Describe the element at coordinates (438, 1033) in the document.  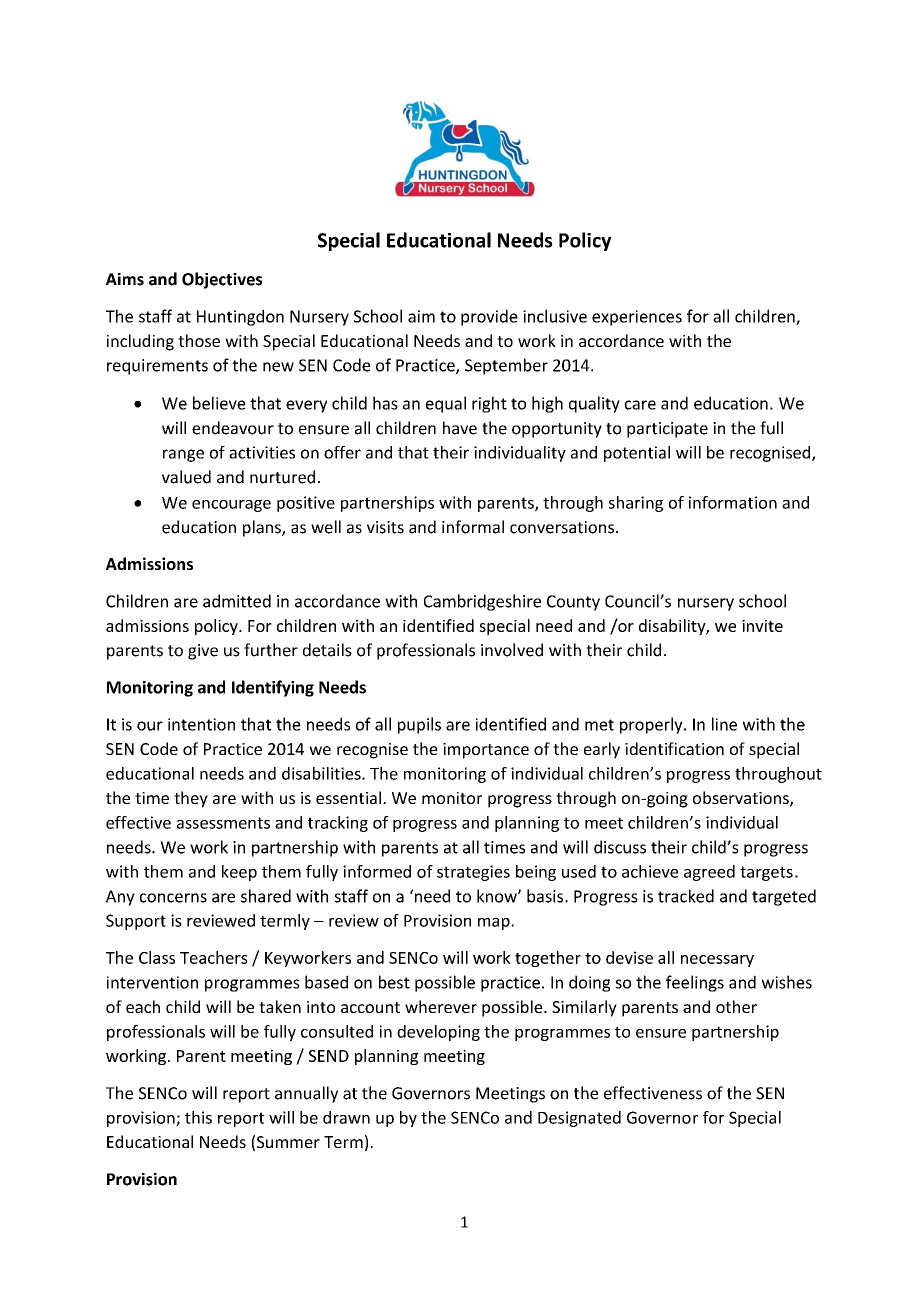
I see `developing` at that location.
